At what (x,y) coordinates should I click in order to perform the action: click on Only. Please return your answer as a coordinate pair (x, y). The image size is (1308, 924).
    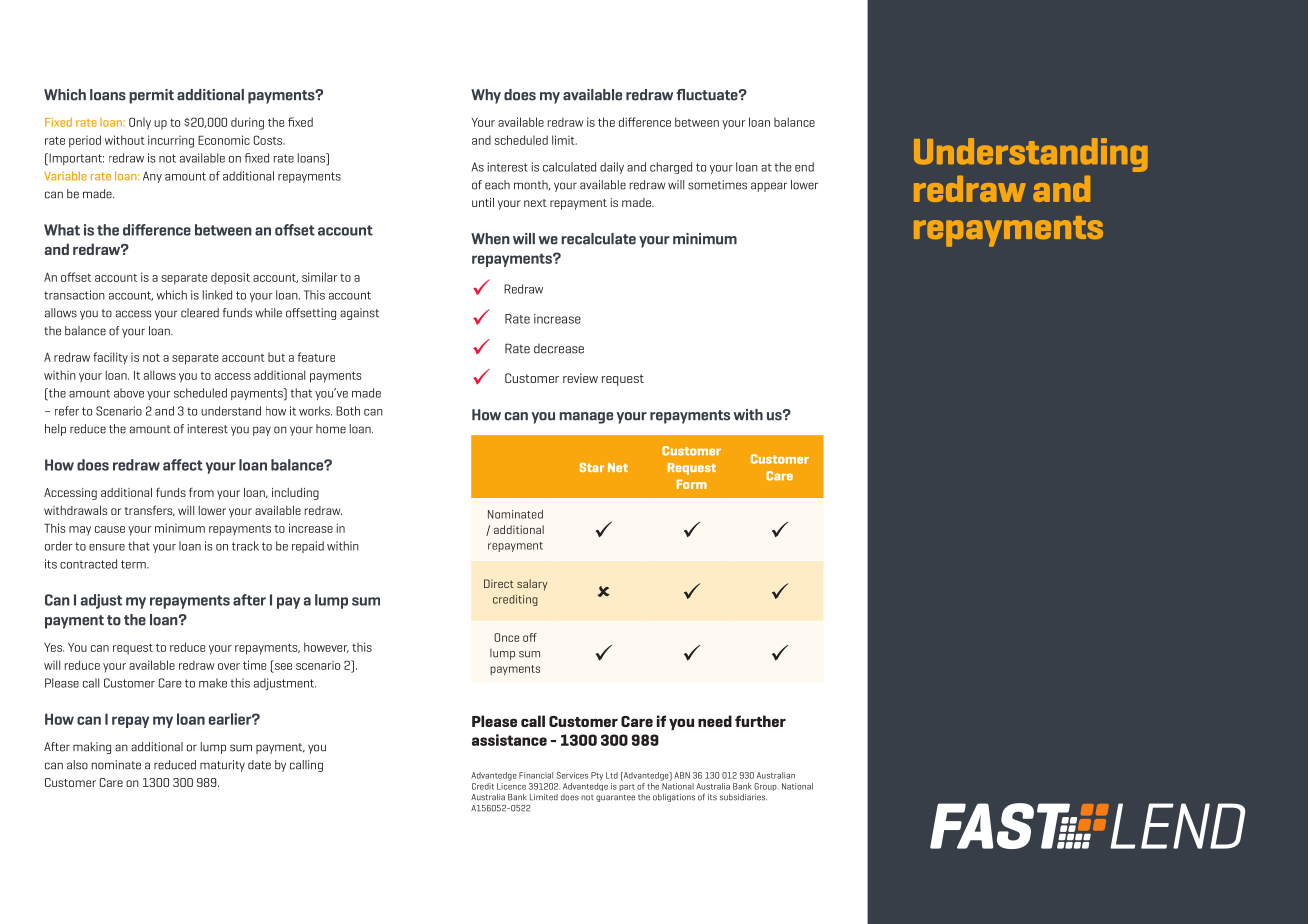
    Looking at the image, I should click on (140, 123).
